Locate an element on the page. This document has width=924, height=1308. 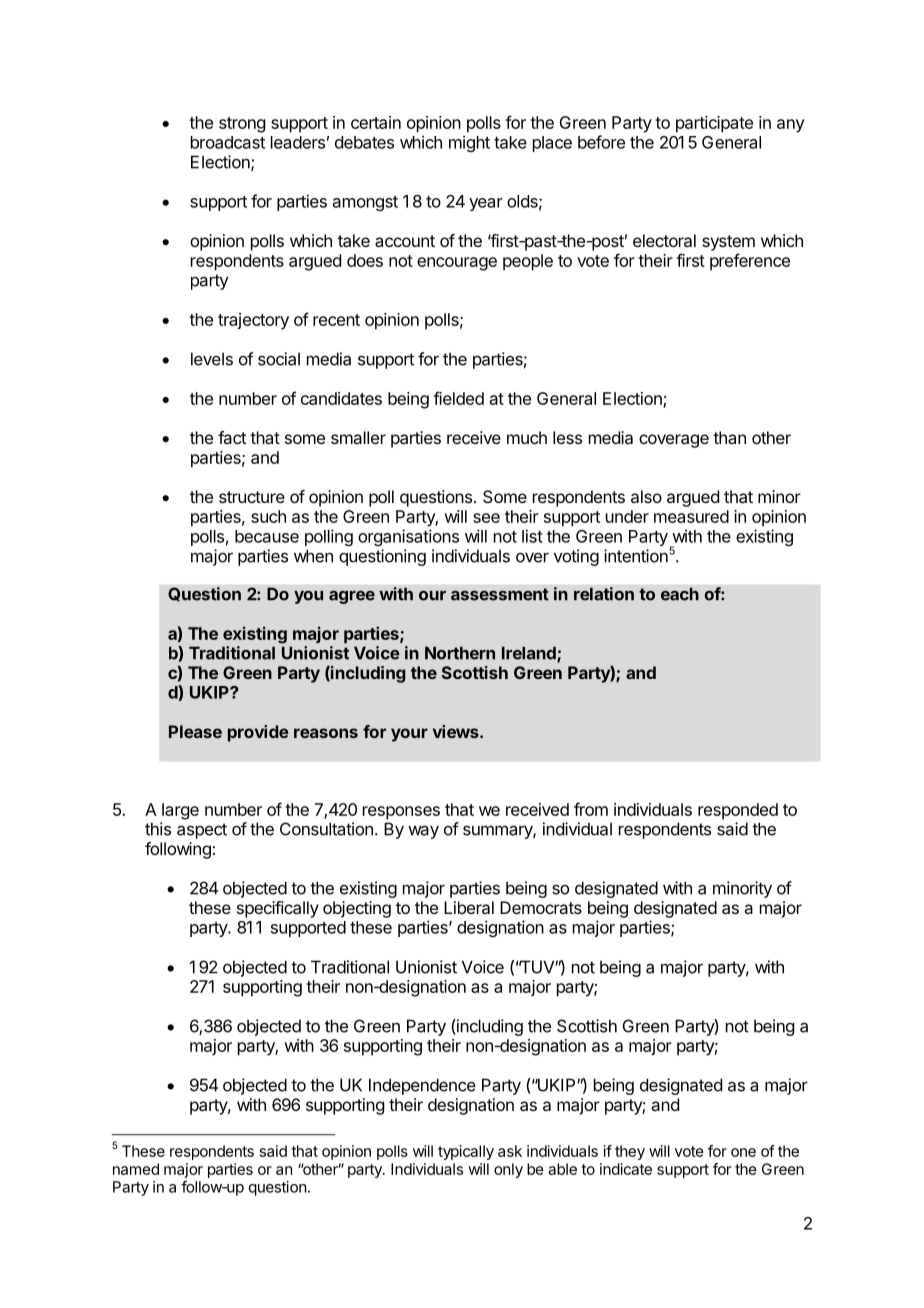
each is located at coordinates (680, 594).
